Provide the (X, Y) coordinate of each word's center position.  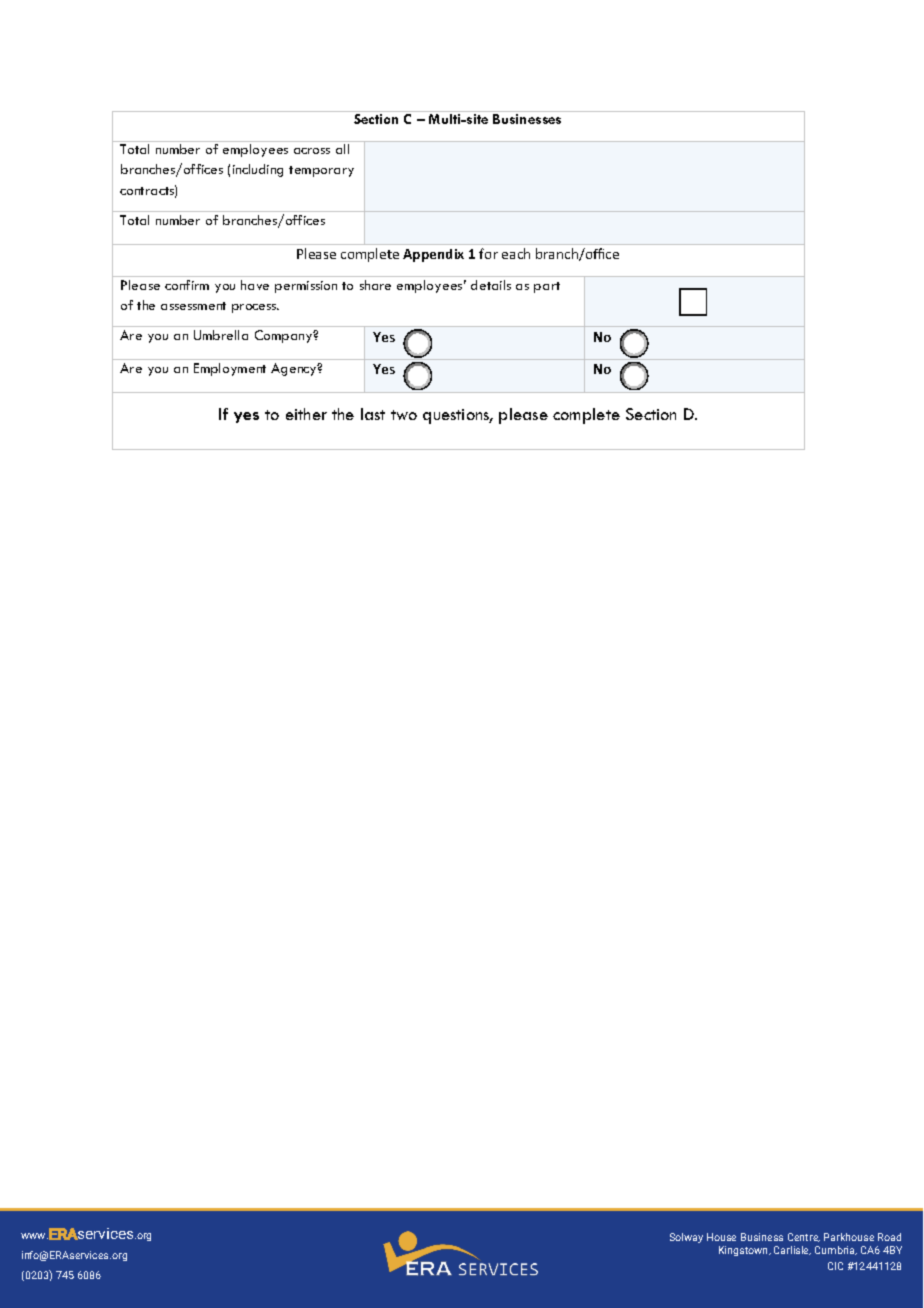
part (547, 287)
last (373, 414)
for (488, 253)
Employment (230, 369)
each (516, 253)
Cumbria (836, 1250)
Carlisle (792, 1250)
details (491, 285)
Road (889, 1237)
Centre (804, 1237)
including (258, 170)
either (306, 414)
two (404, 415)
